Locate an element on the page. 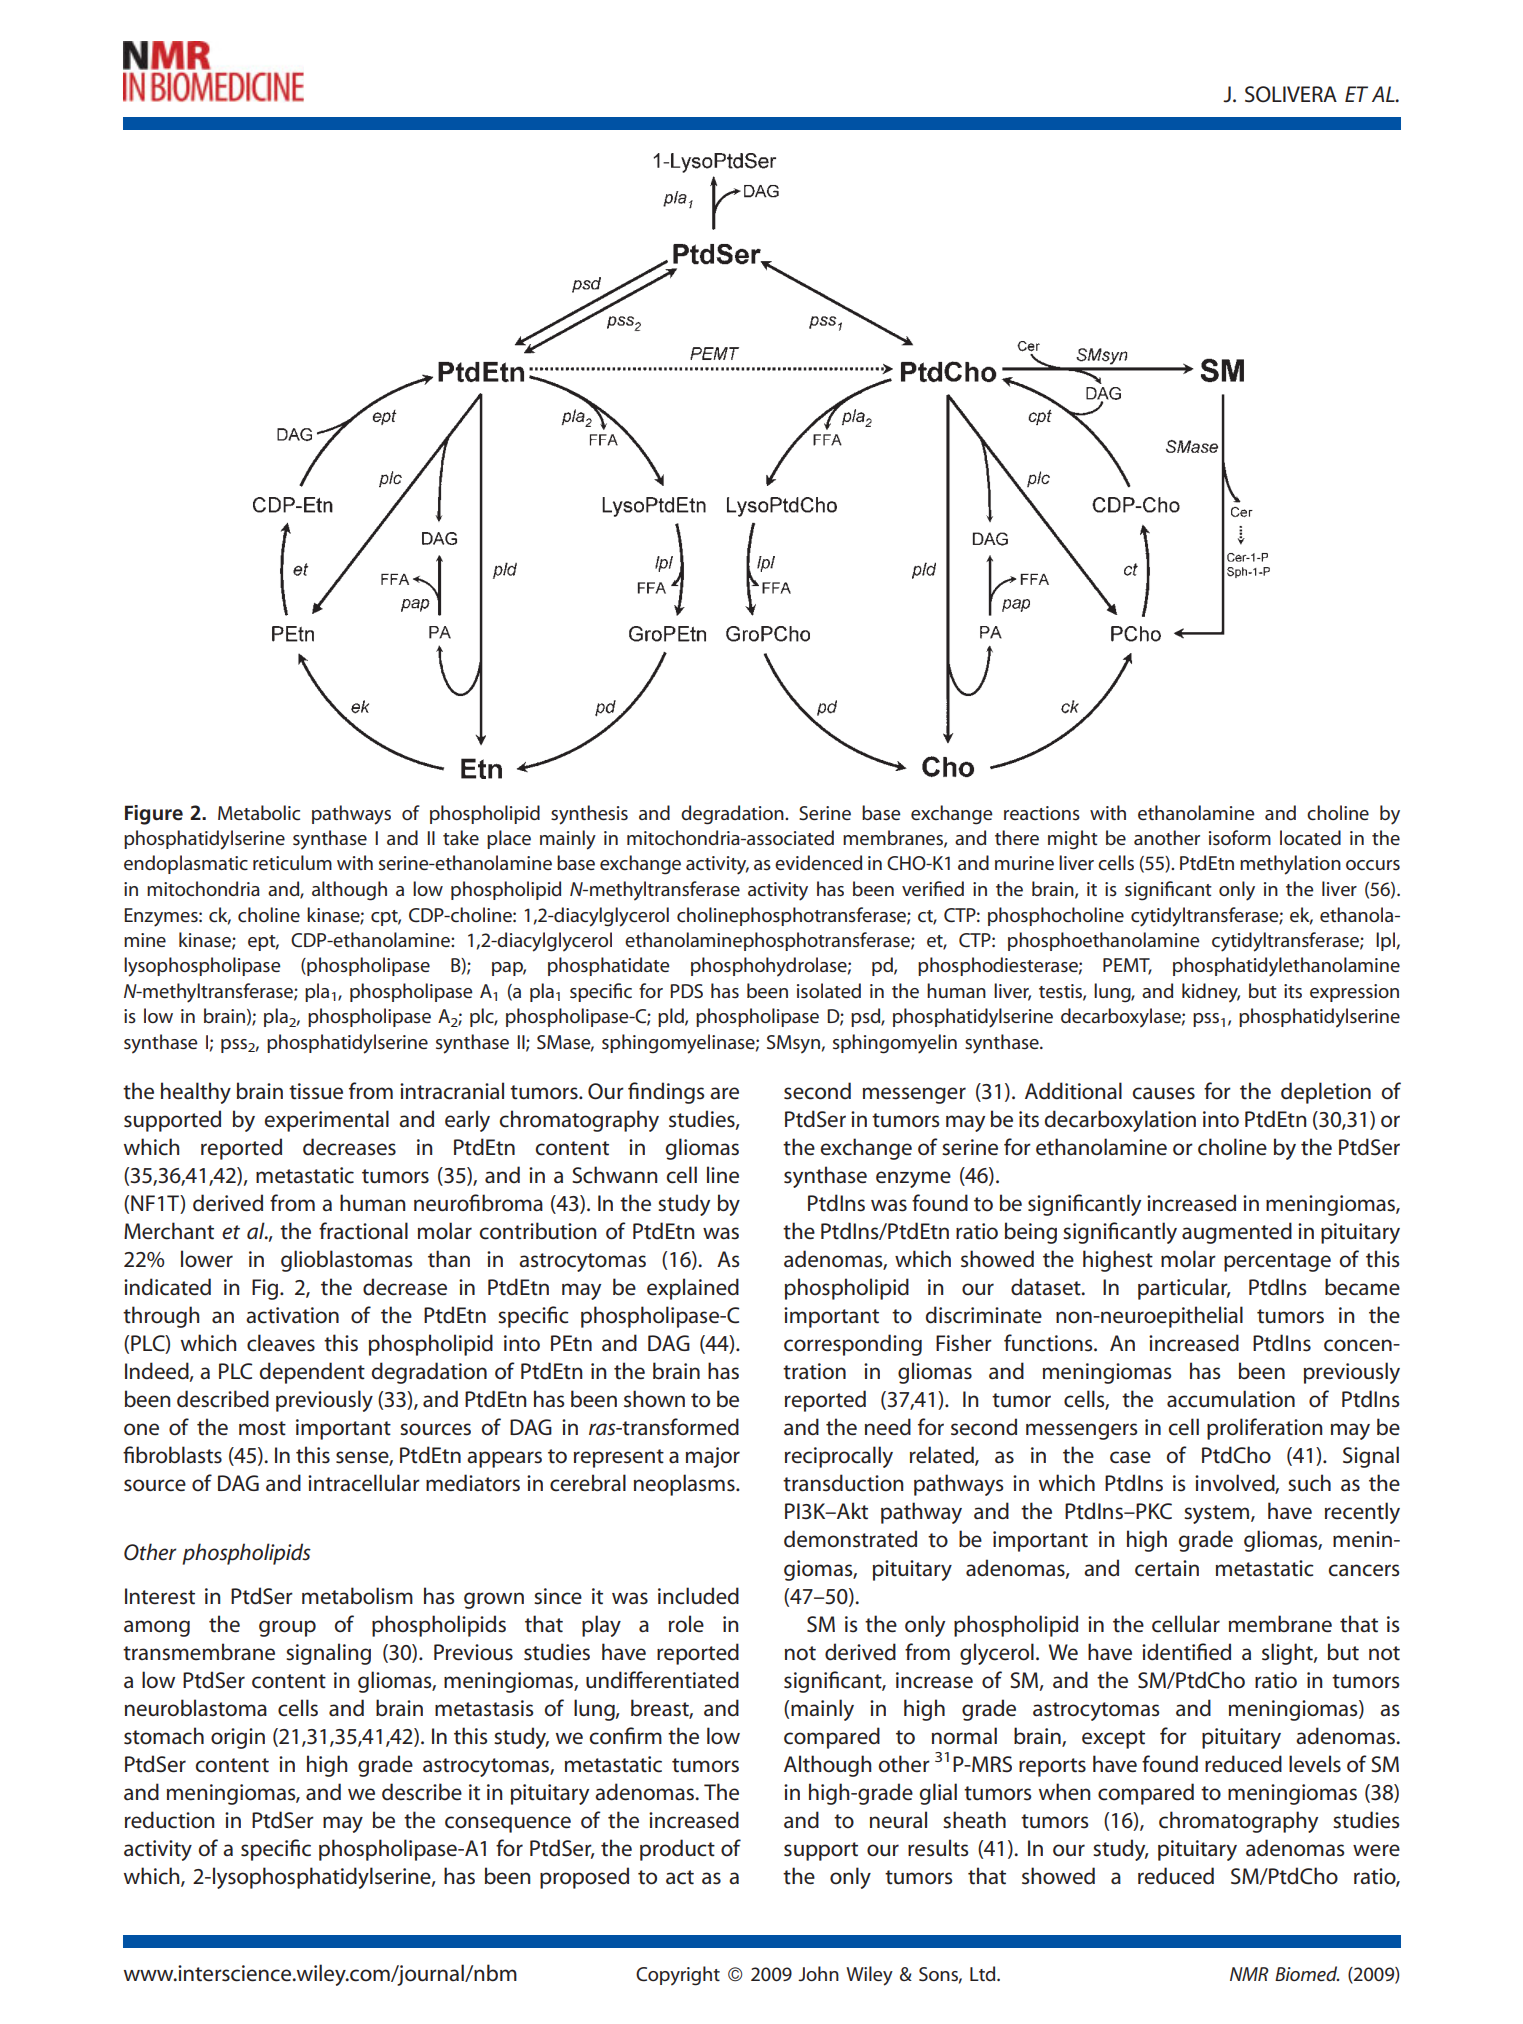 Image resolution: width=1523 pixels, height=2024 pixels. dependent is located at coordinates (312, 1373).
